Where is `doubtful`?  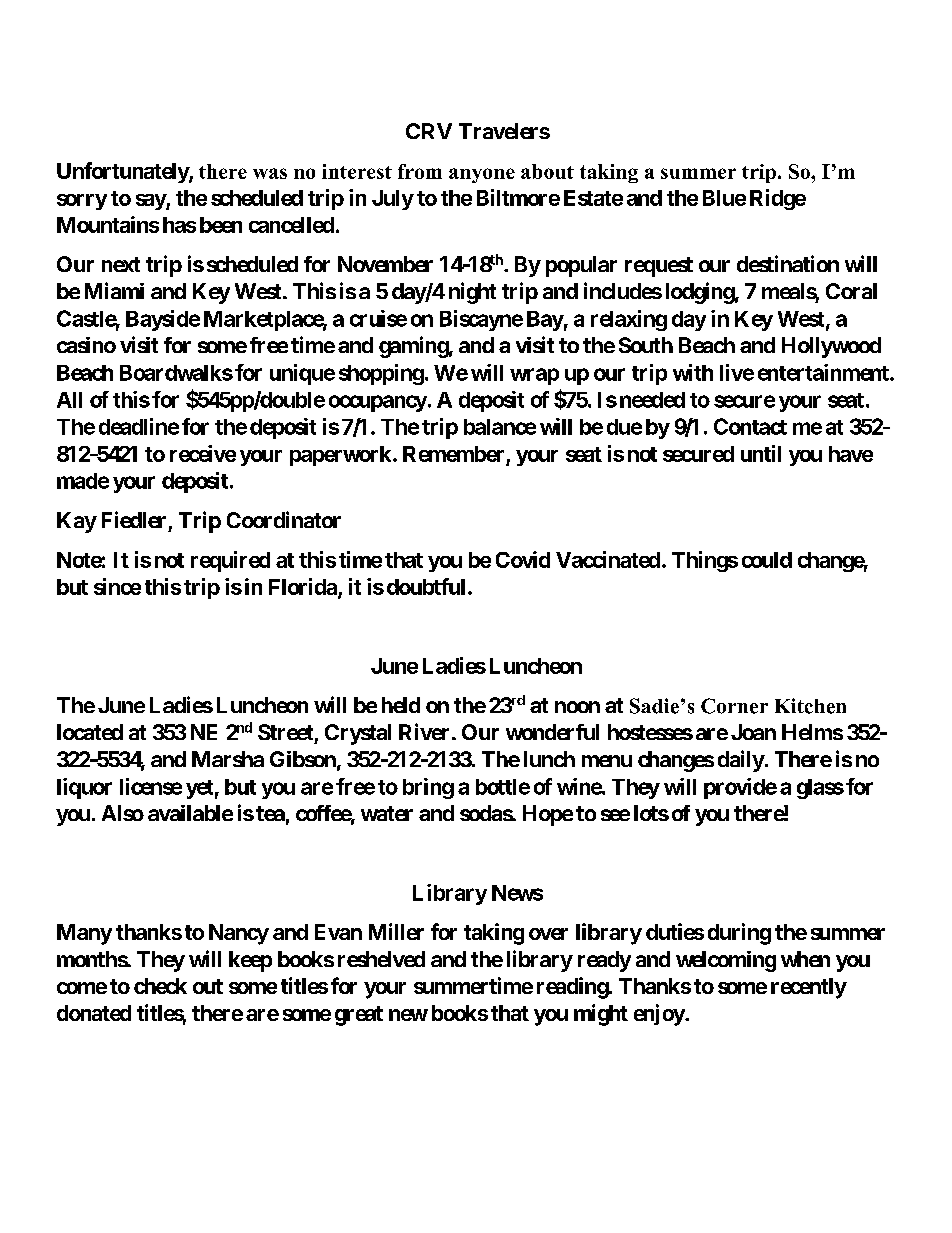
doubtful is located at coordinates (426, 586).
